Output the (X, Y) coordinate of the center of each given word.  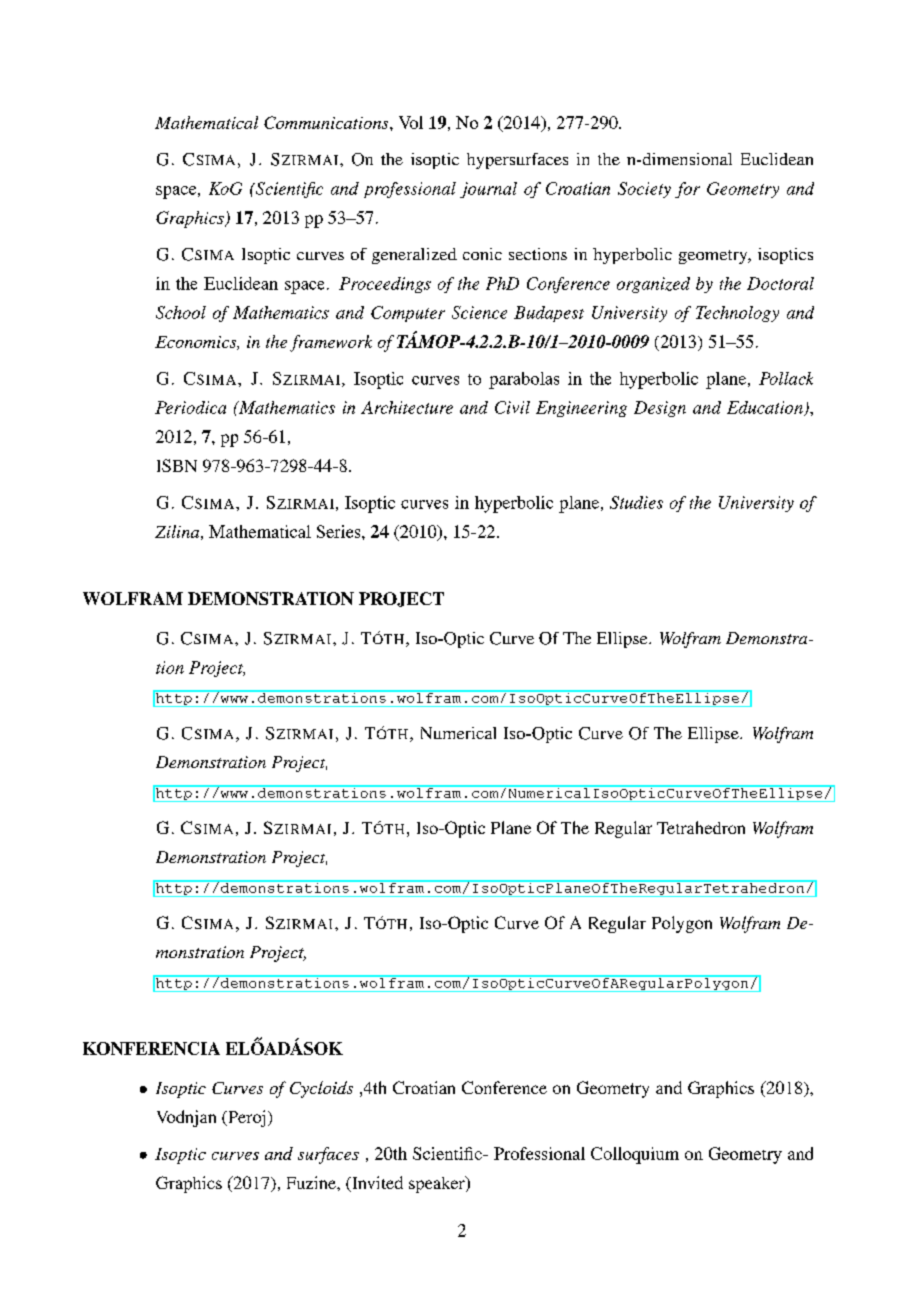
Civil (512, 407)
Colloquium (635, 1155)
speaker (438, 1184)
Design (660, 409)
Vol (411, 122)
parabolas (524, 380)
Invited (376, 1184)
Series (340, 531)
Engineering (581, 409)
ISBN (177, 465)
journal (488, 190)
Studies (636, 502)
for (687, 190)
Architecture (407, 407)
